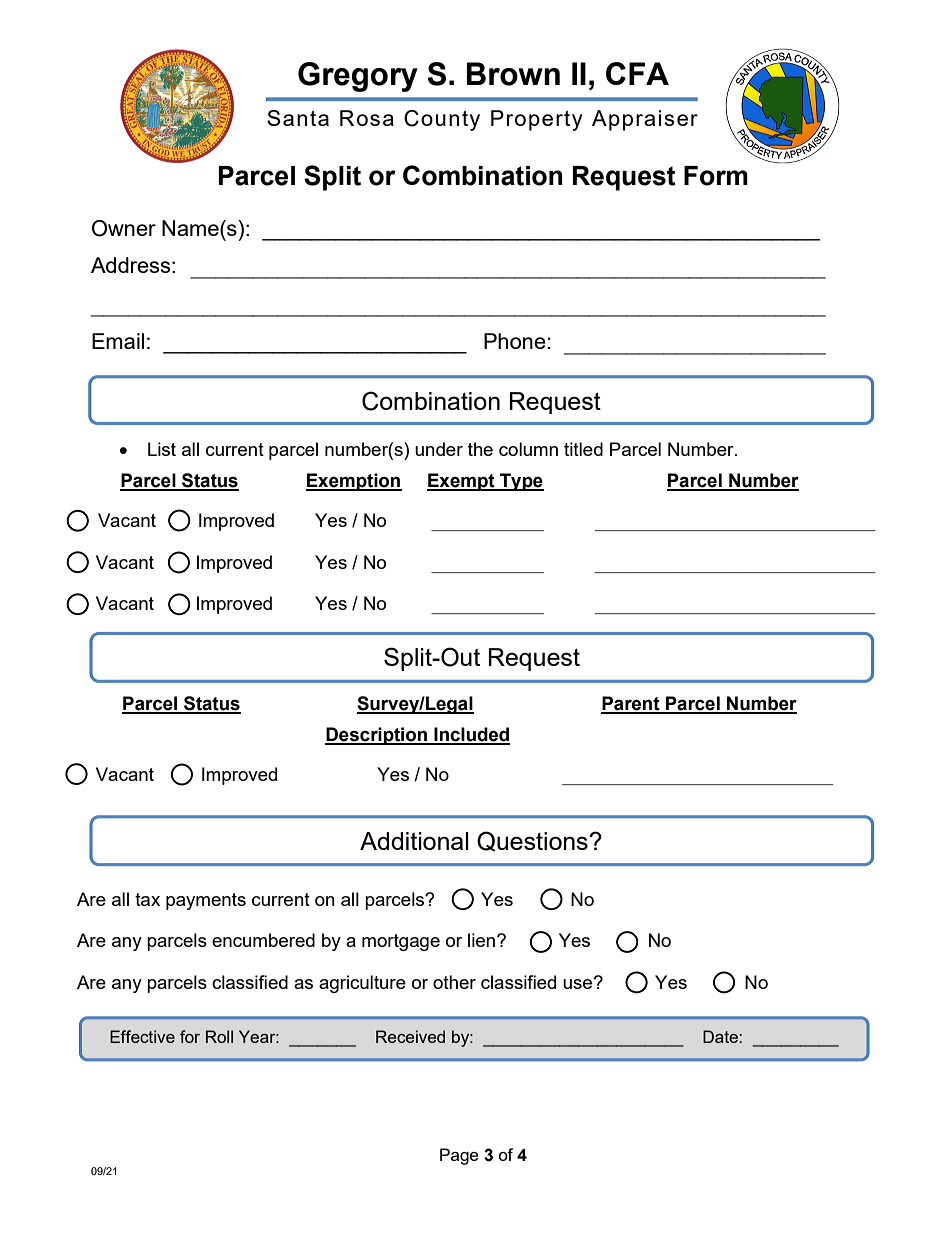 This page has height=1233, width=952. What do you see at coordinates (583, 449) in the page?
I see `titled` at bounding box center [583, 449].
